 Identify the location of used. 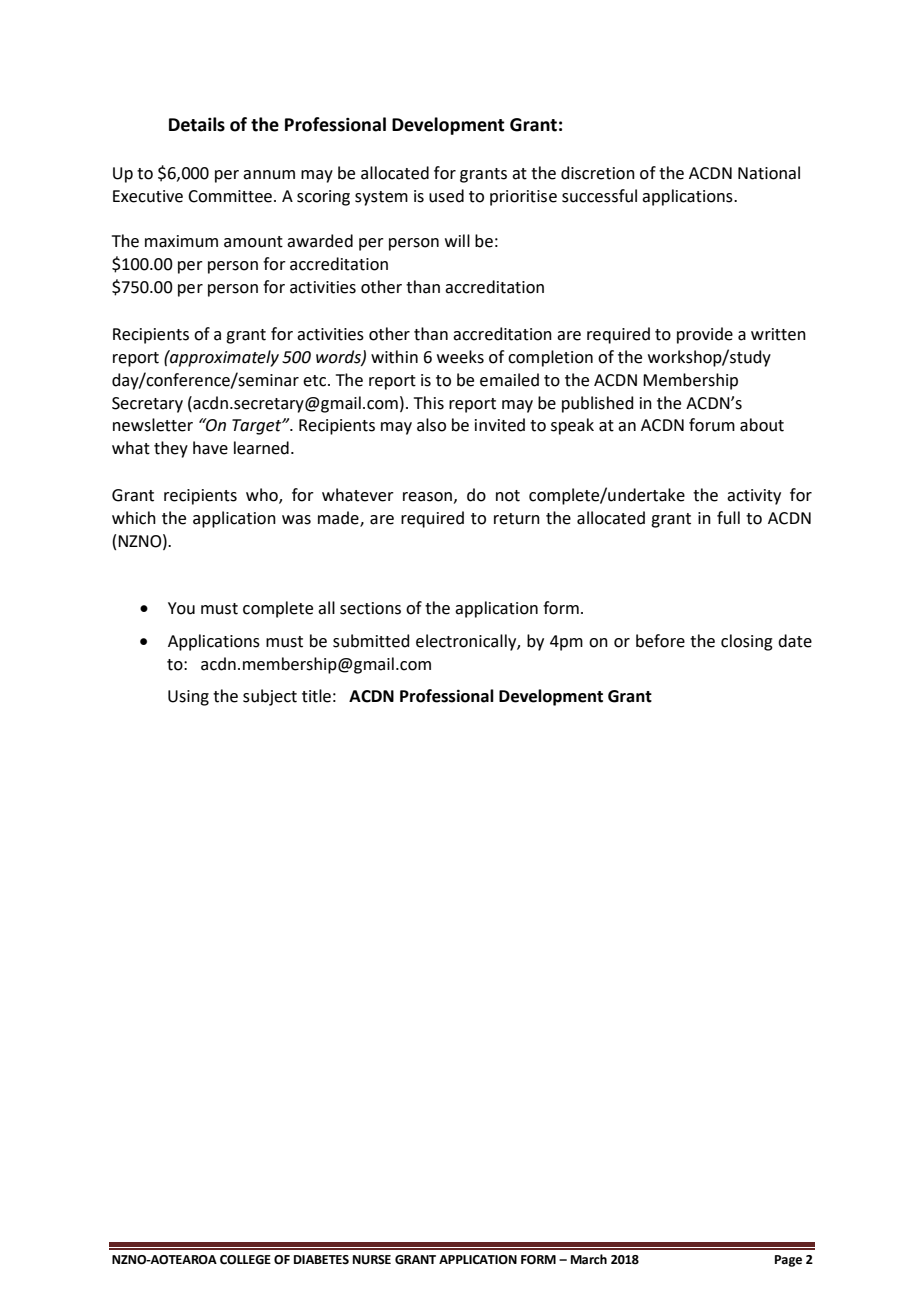
(446, 196).
